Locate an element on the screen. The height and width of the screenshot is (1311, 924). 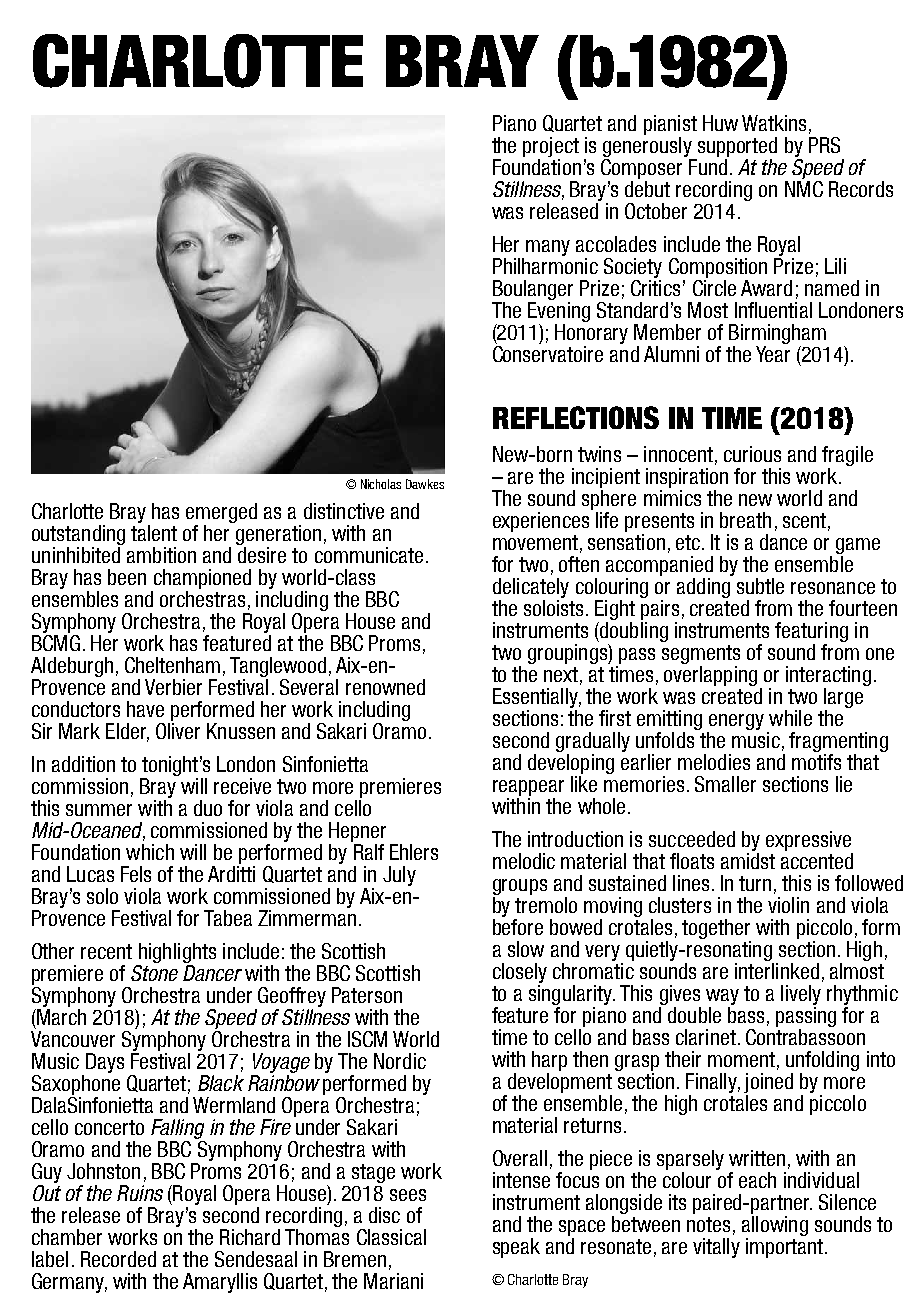
Philharmonic is located at coordinates (545, 266).
